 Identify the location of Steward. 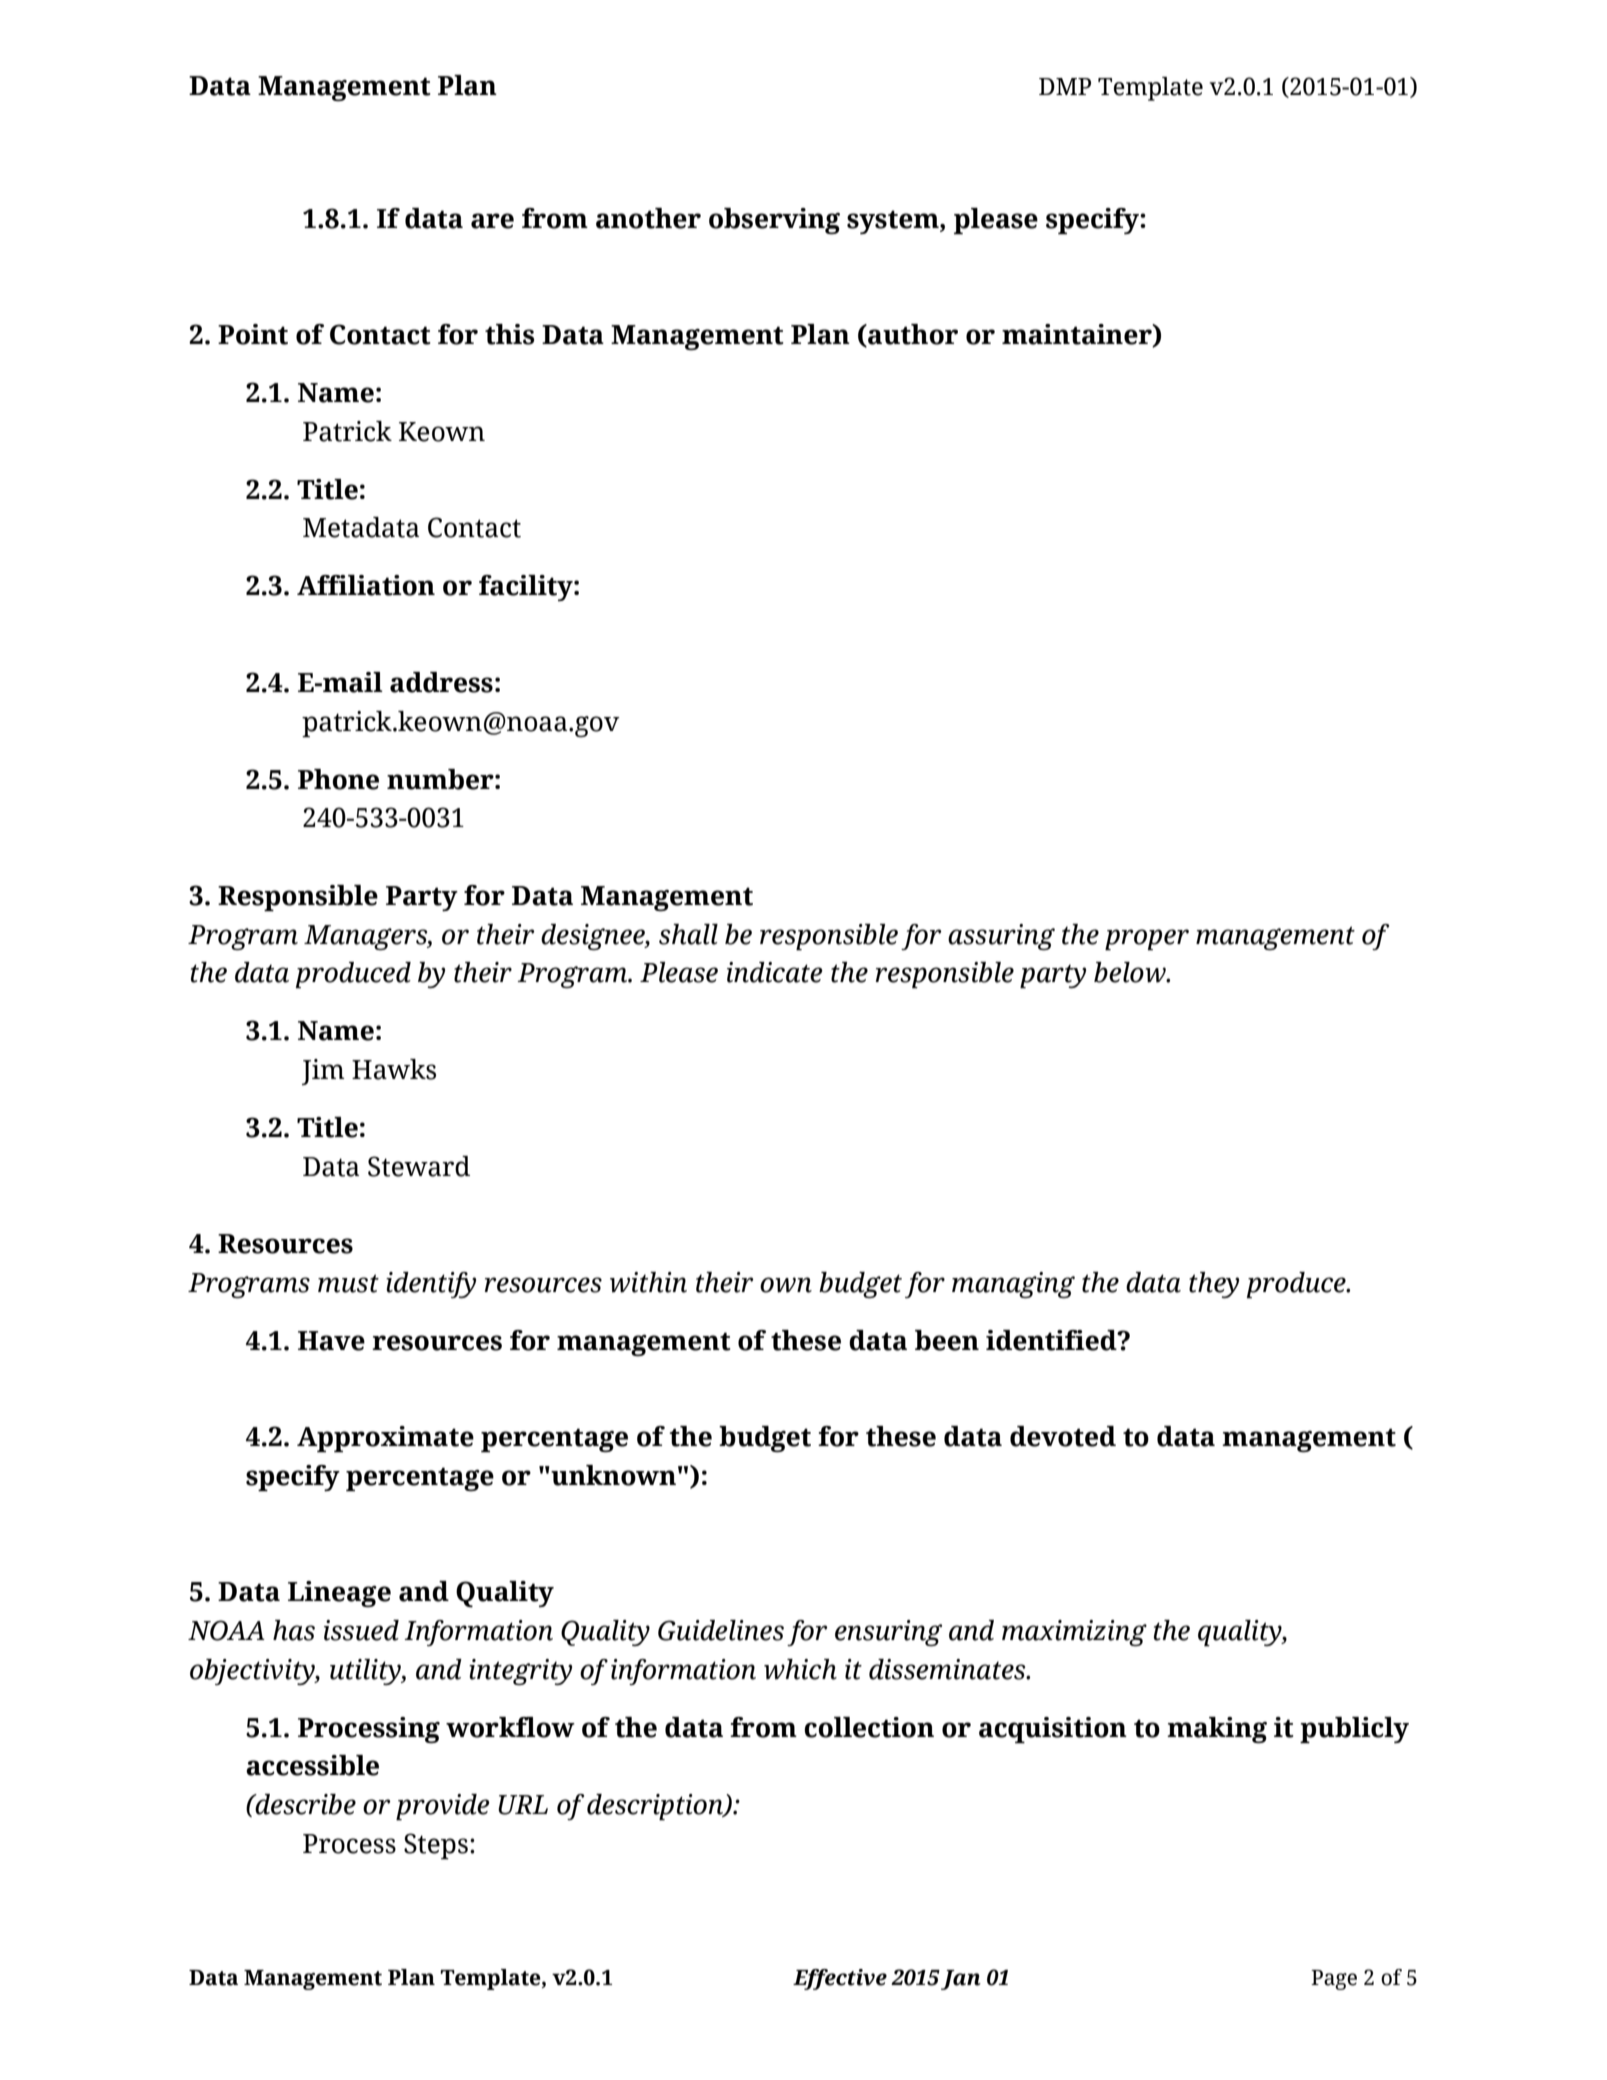
(419, 1166).
